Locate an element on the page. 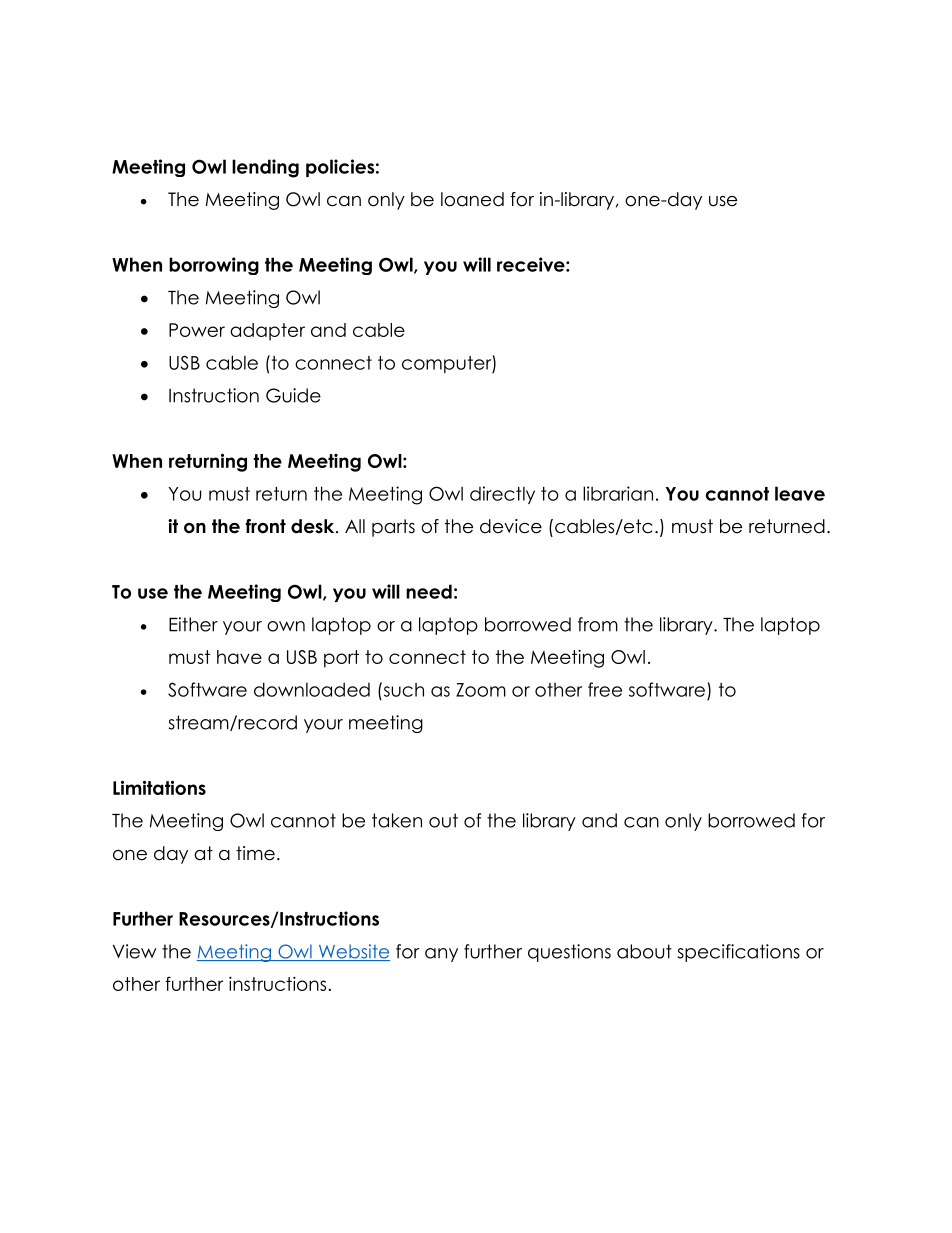 This image has height=1233, width=952. specifications is located at coordinates (739, 953).
